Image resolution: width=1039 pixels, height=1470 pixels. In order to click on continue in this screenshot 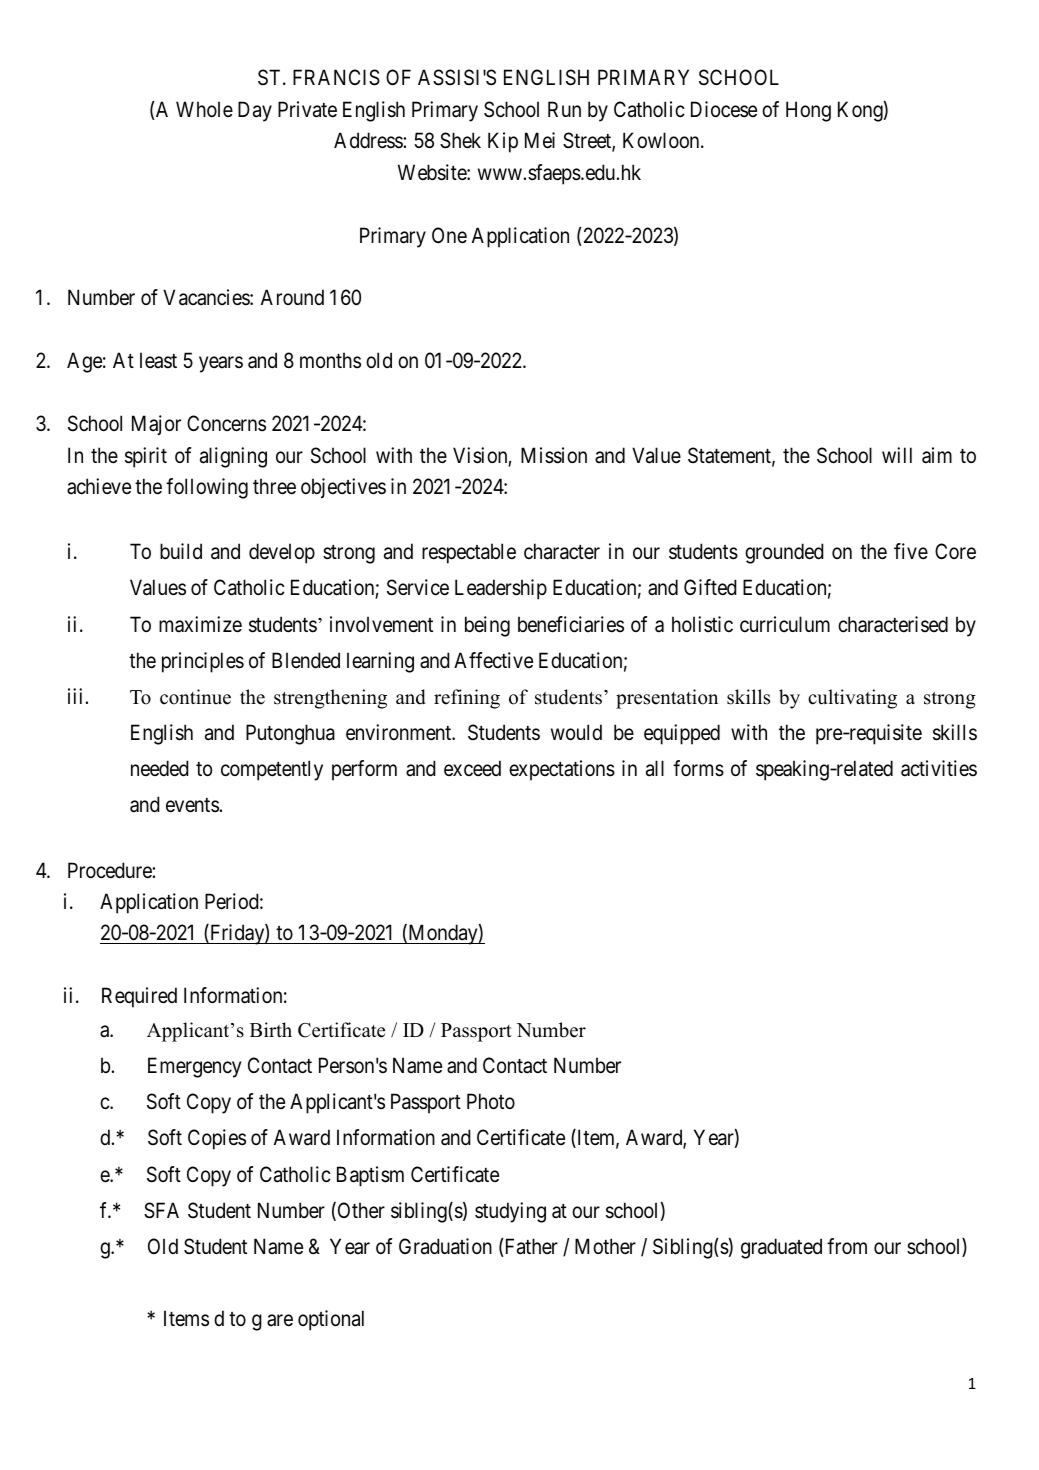, I will do `click(195, 697)`.
